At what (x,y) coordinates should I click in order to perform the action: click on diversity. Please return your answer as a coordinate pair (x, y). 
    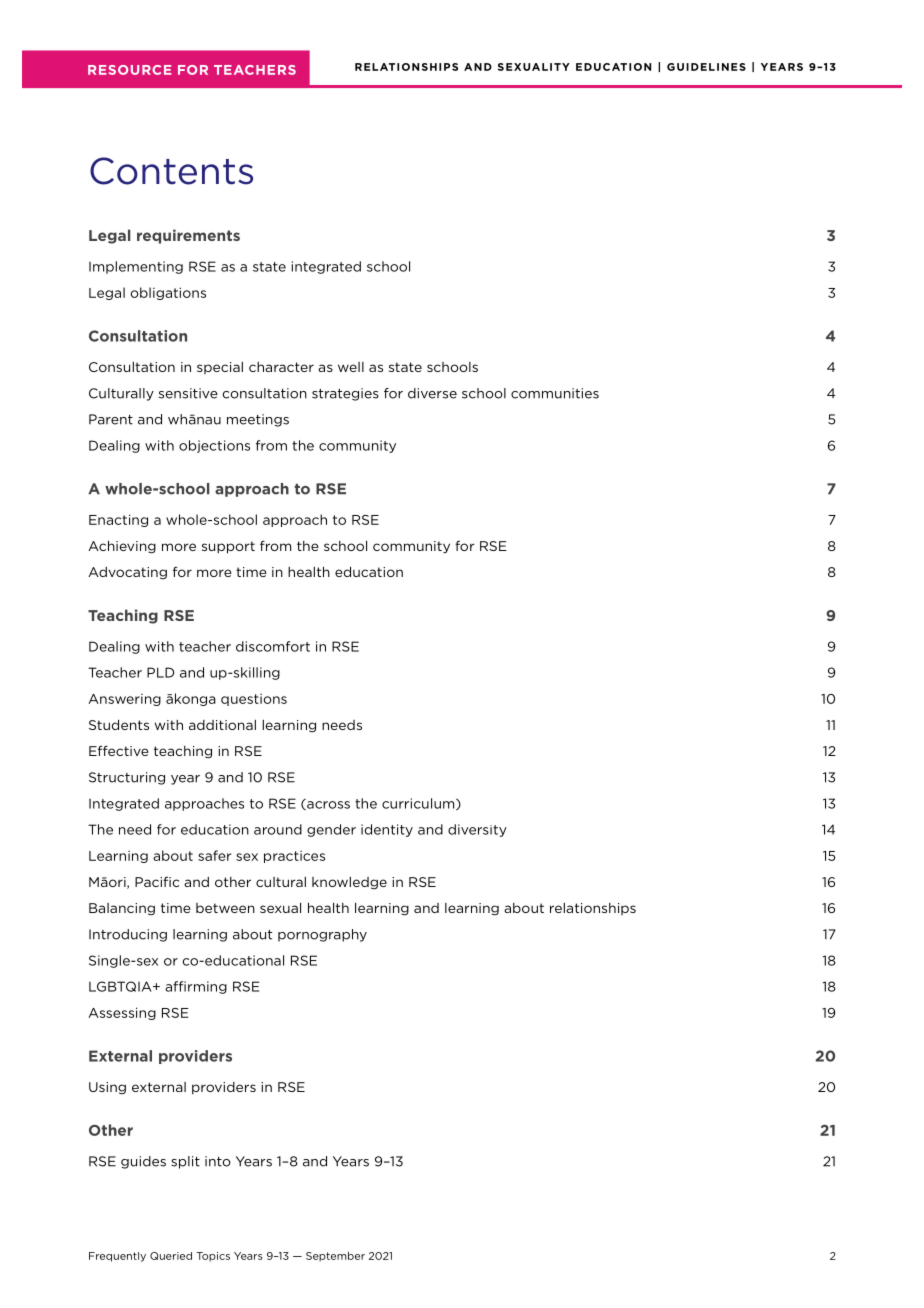
    Looking at the image, I should click on (477, 830).
